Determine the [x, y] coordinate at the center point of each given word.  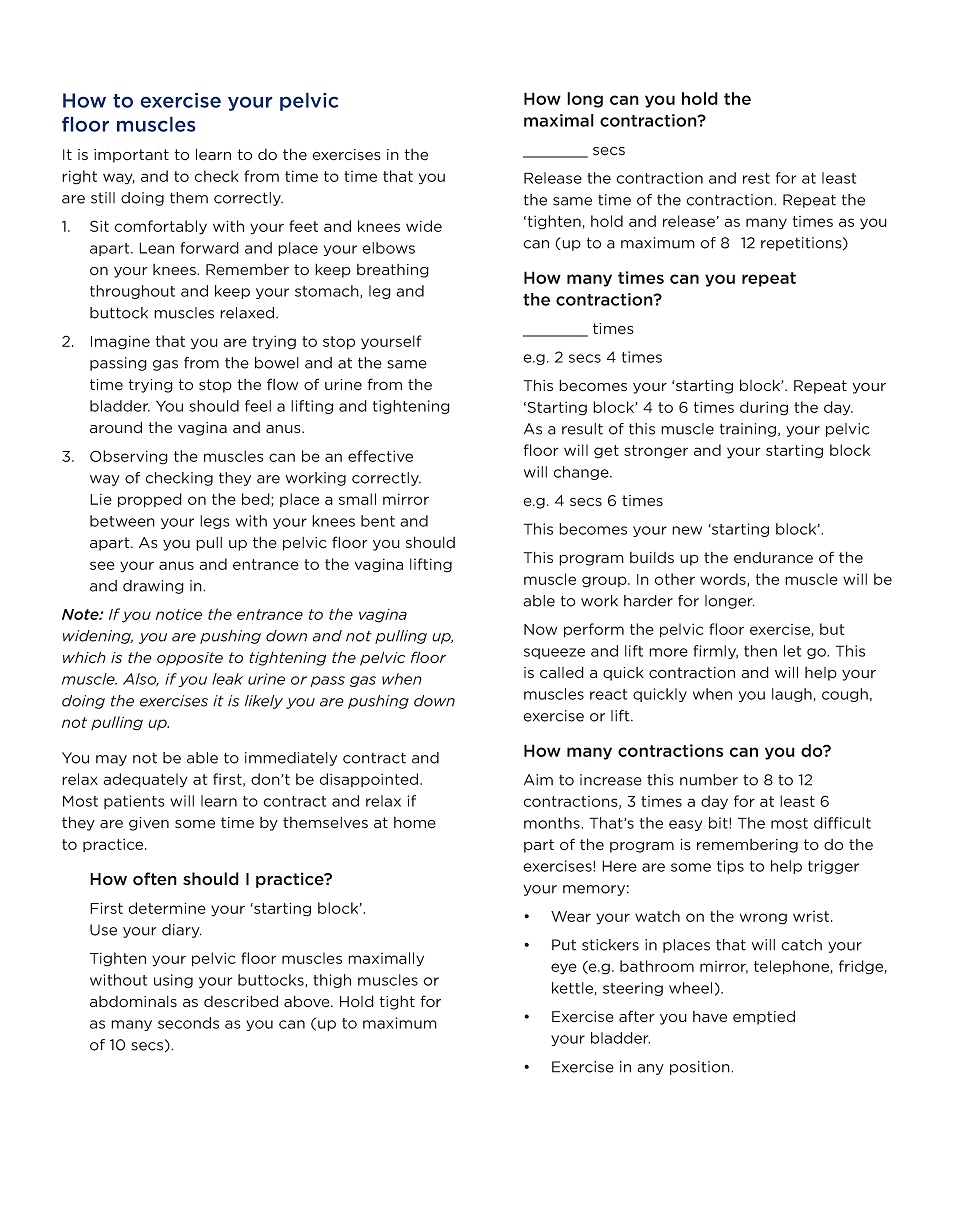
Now [540, 629]
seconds [188, 1023]
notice [179, 614]
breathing [393, 271]
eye [564, 969]
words [724, 580]
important [131, 156]
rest [756, 178]
